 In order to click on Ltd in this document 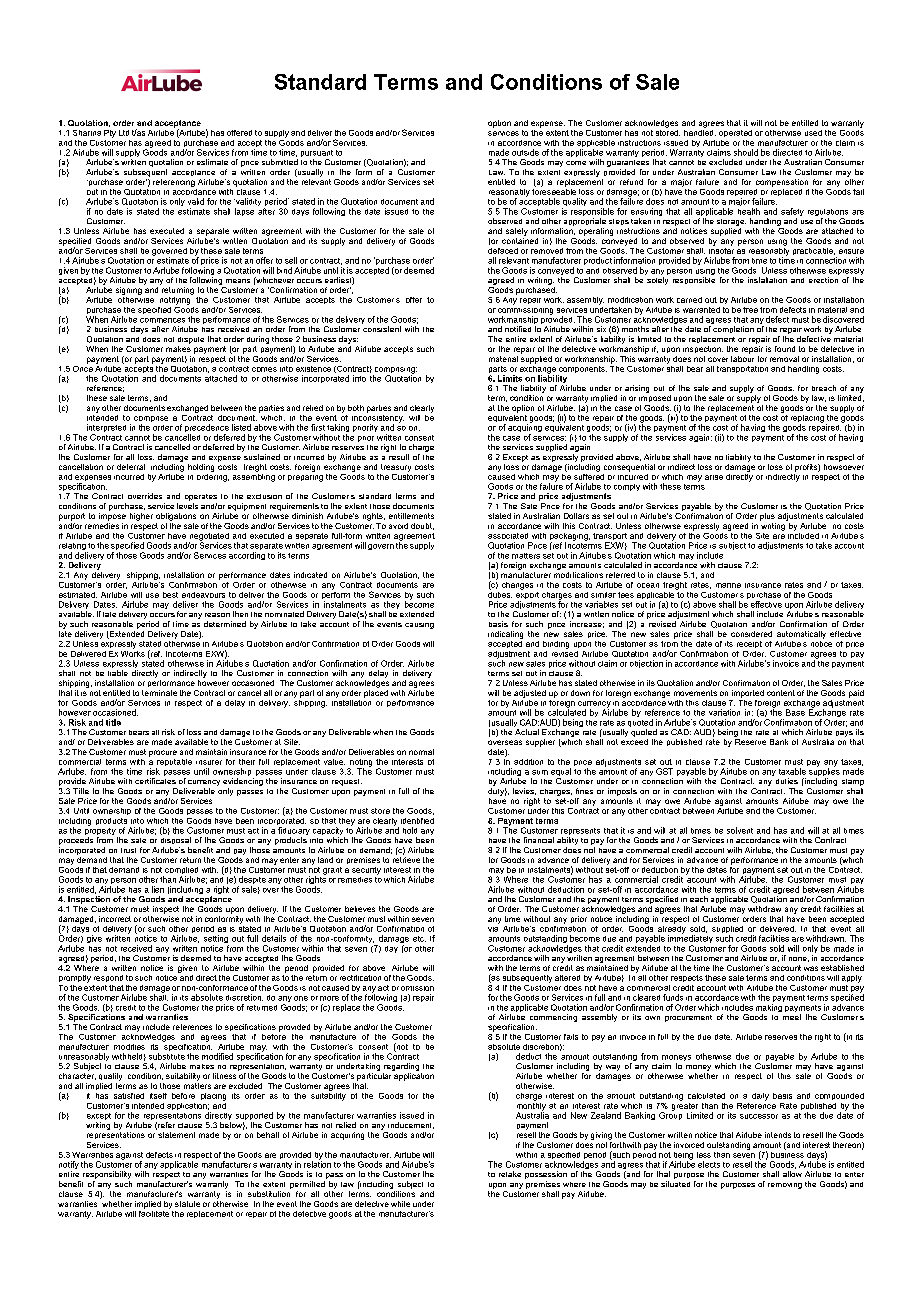, I will do `click(124, 133)`.
